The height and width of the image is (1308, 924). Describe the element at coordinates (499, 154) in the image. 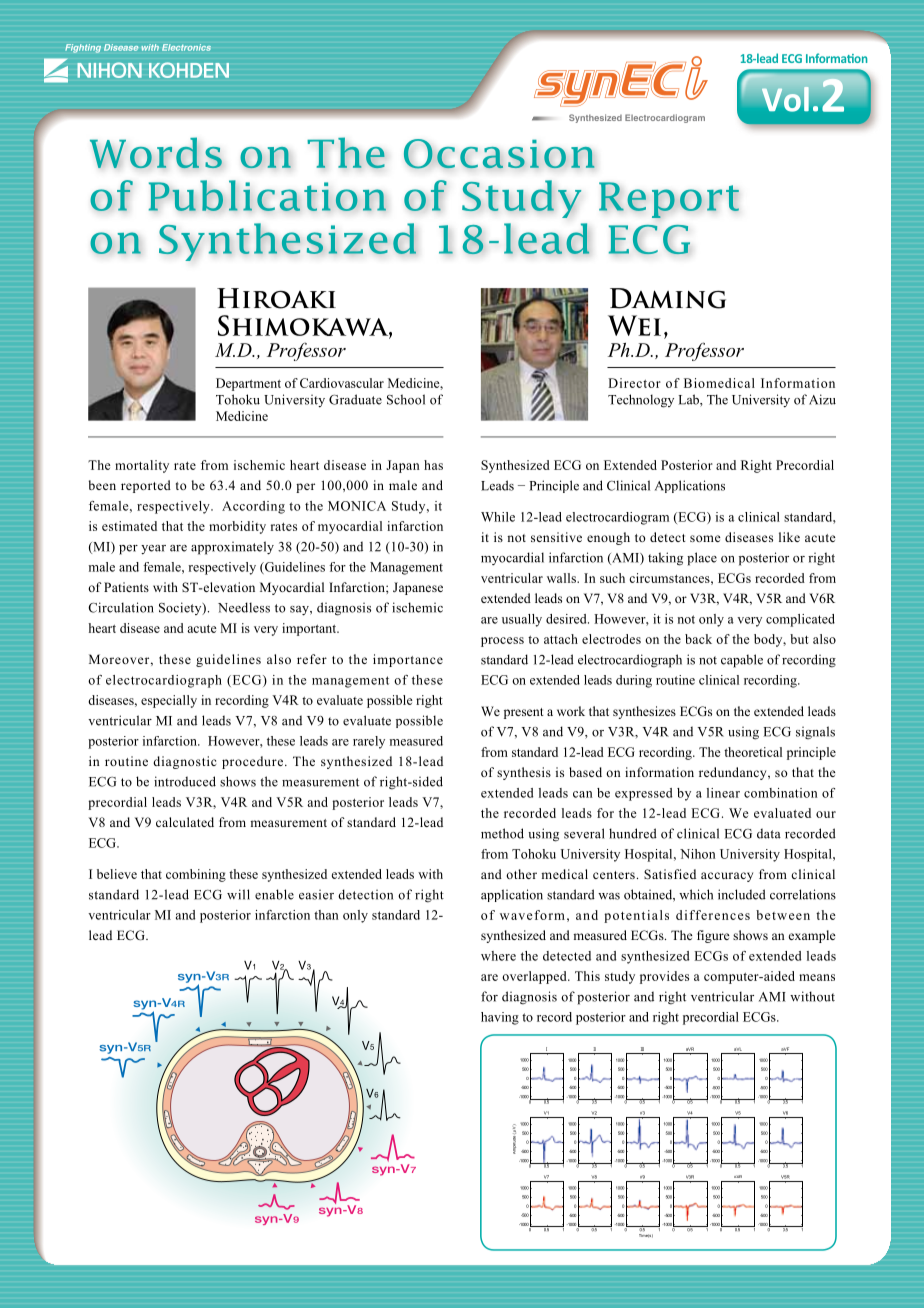

I see `Occasion` at that location.
